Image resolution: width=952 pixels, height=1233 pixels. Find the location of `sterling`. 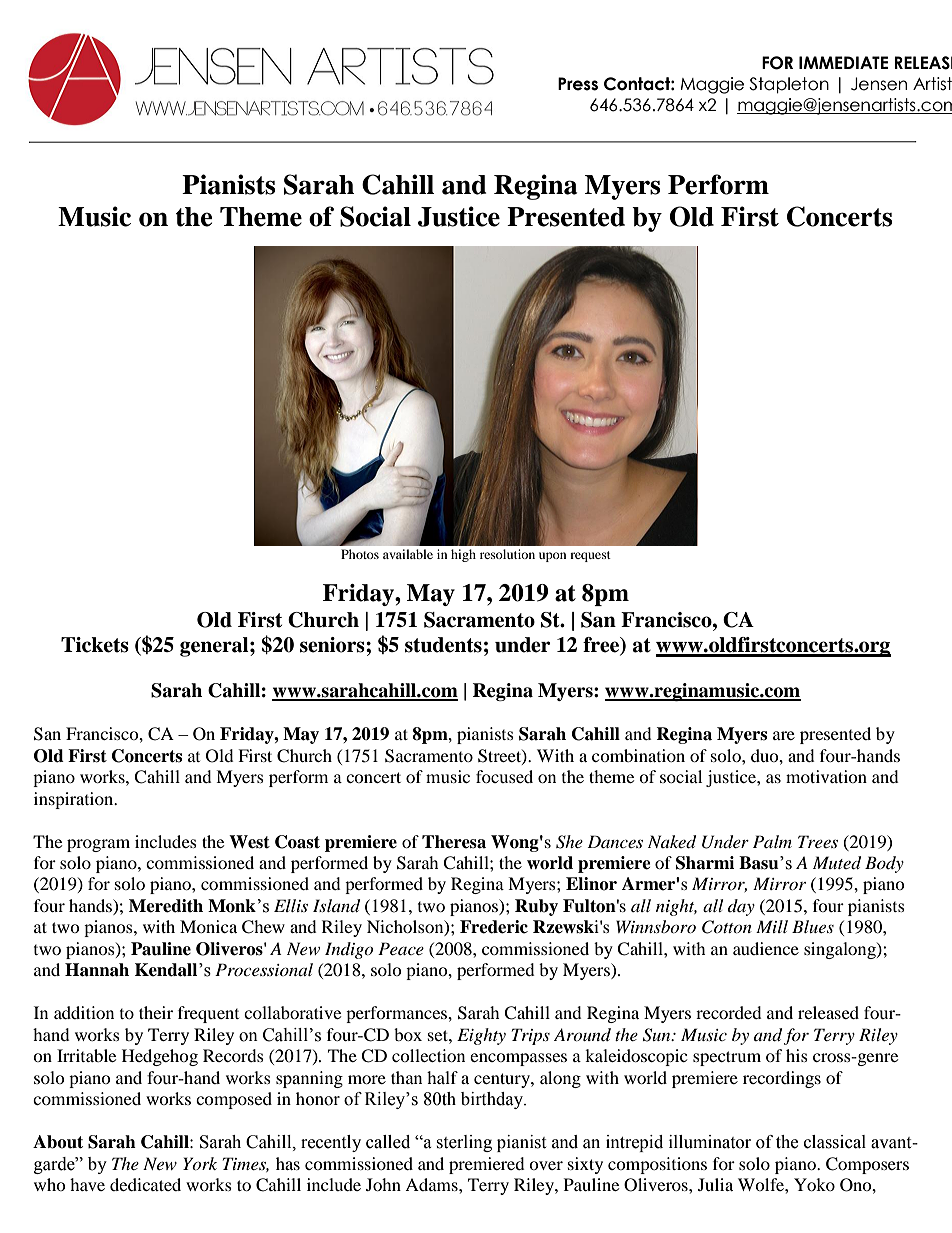

sterling is located at coordinates (464, 1143).
